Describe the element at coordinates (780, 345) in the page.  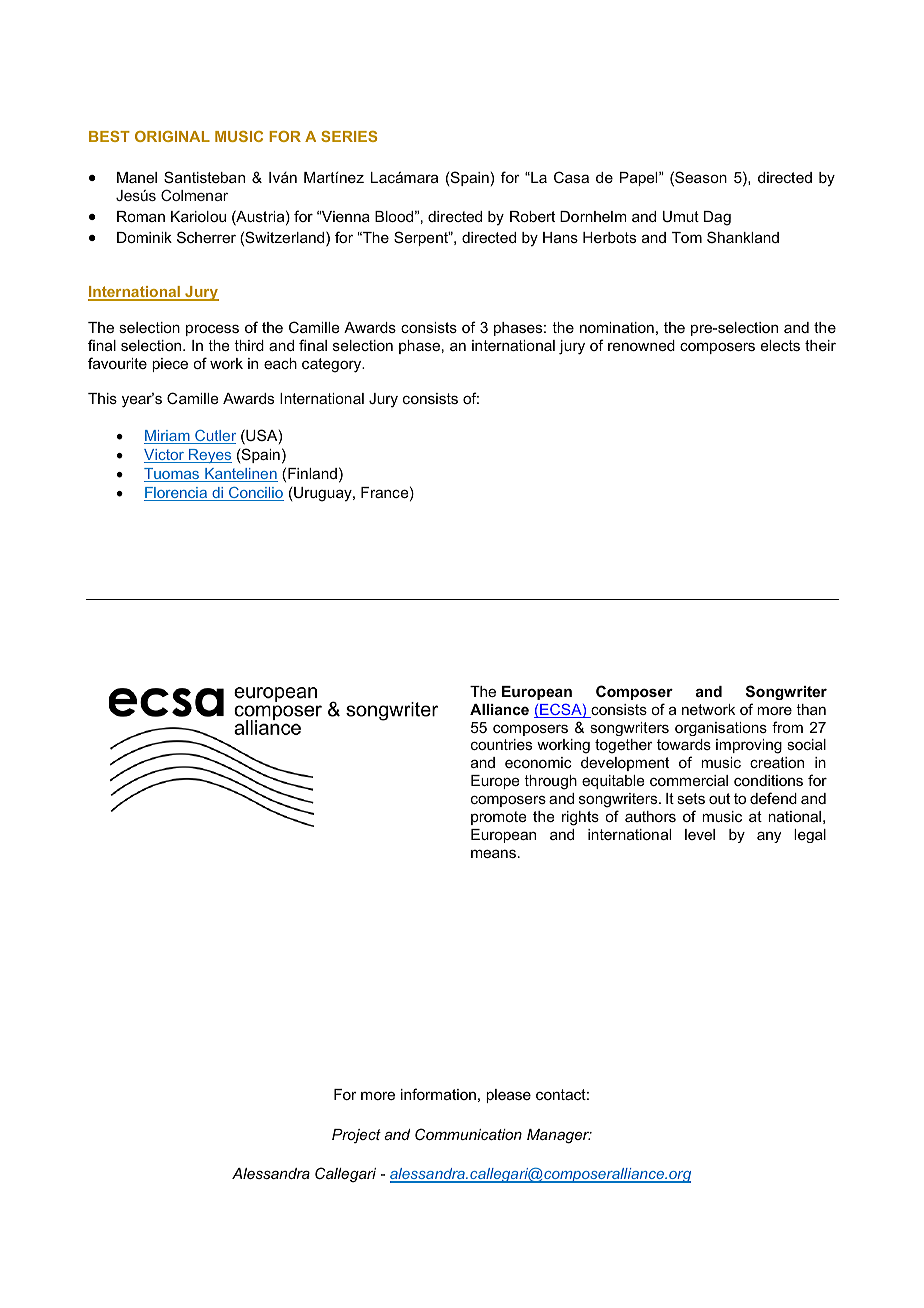
I see `elects` at that location.
